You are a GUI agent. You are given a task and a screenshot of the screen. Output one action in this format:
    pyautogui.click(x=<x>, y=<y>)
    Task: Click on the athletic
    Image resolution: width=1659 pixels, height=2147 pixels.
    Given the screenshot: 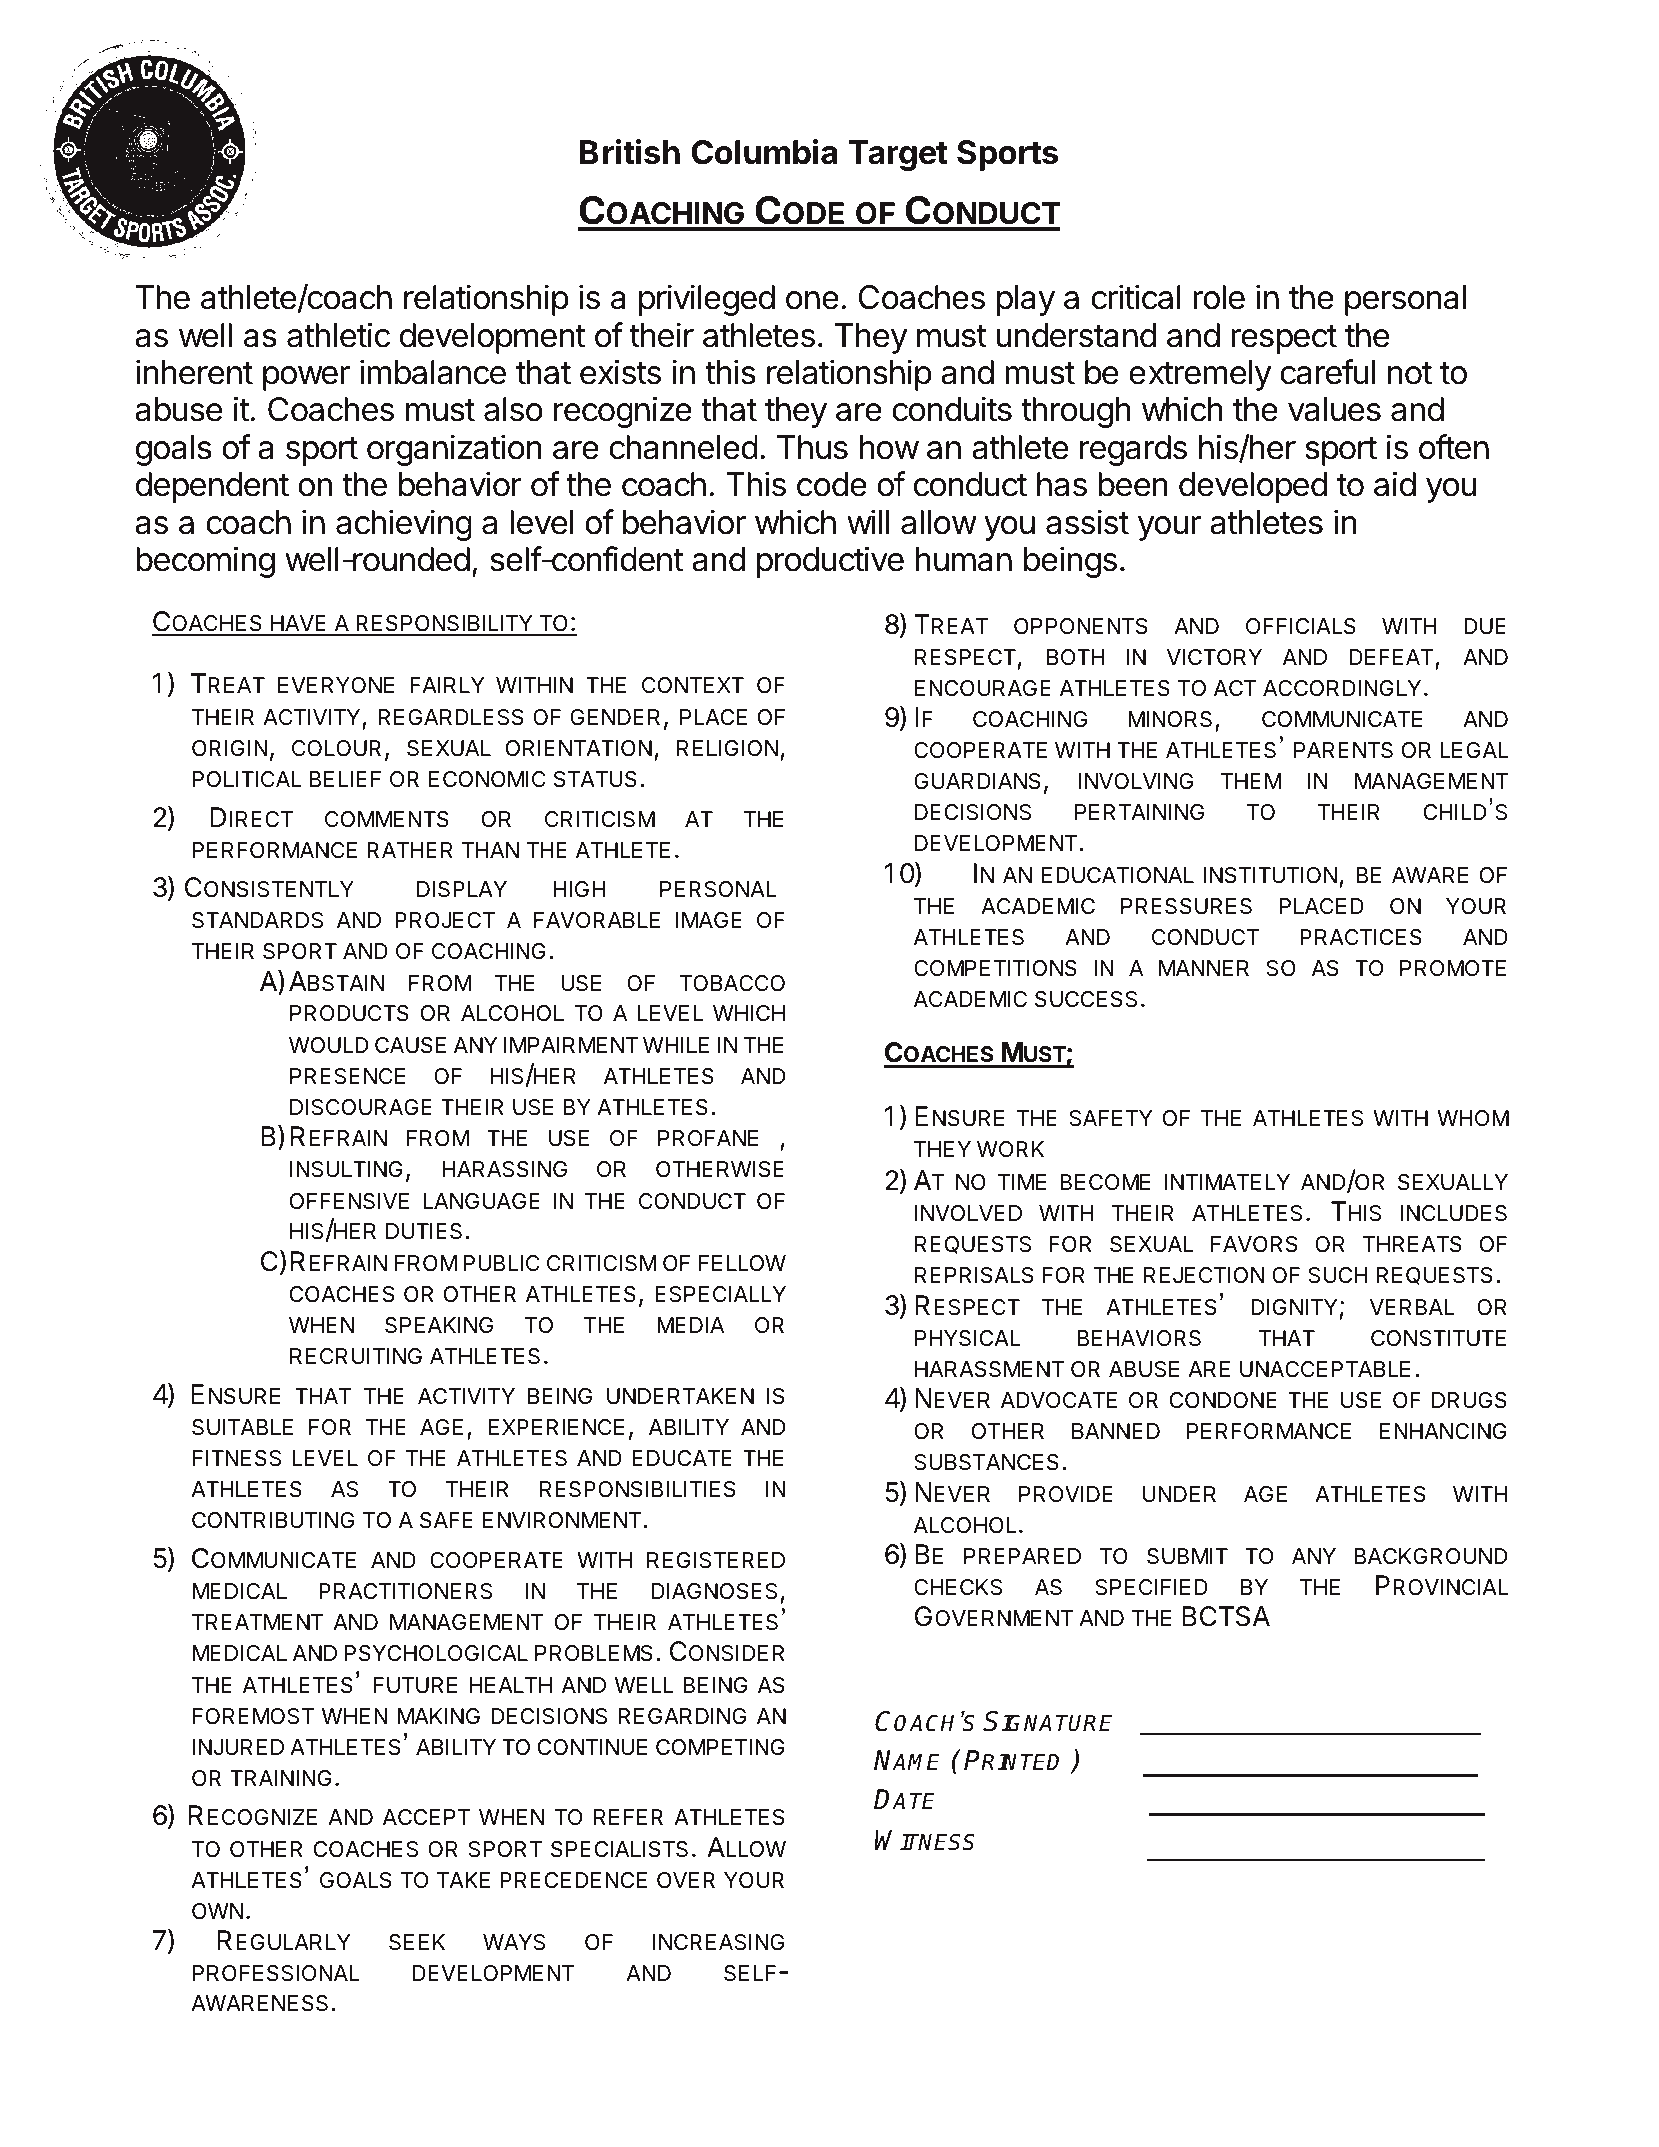 What is the action you would take?
    pyautogui.click(x=338, y=335)
